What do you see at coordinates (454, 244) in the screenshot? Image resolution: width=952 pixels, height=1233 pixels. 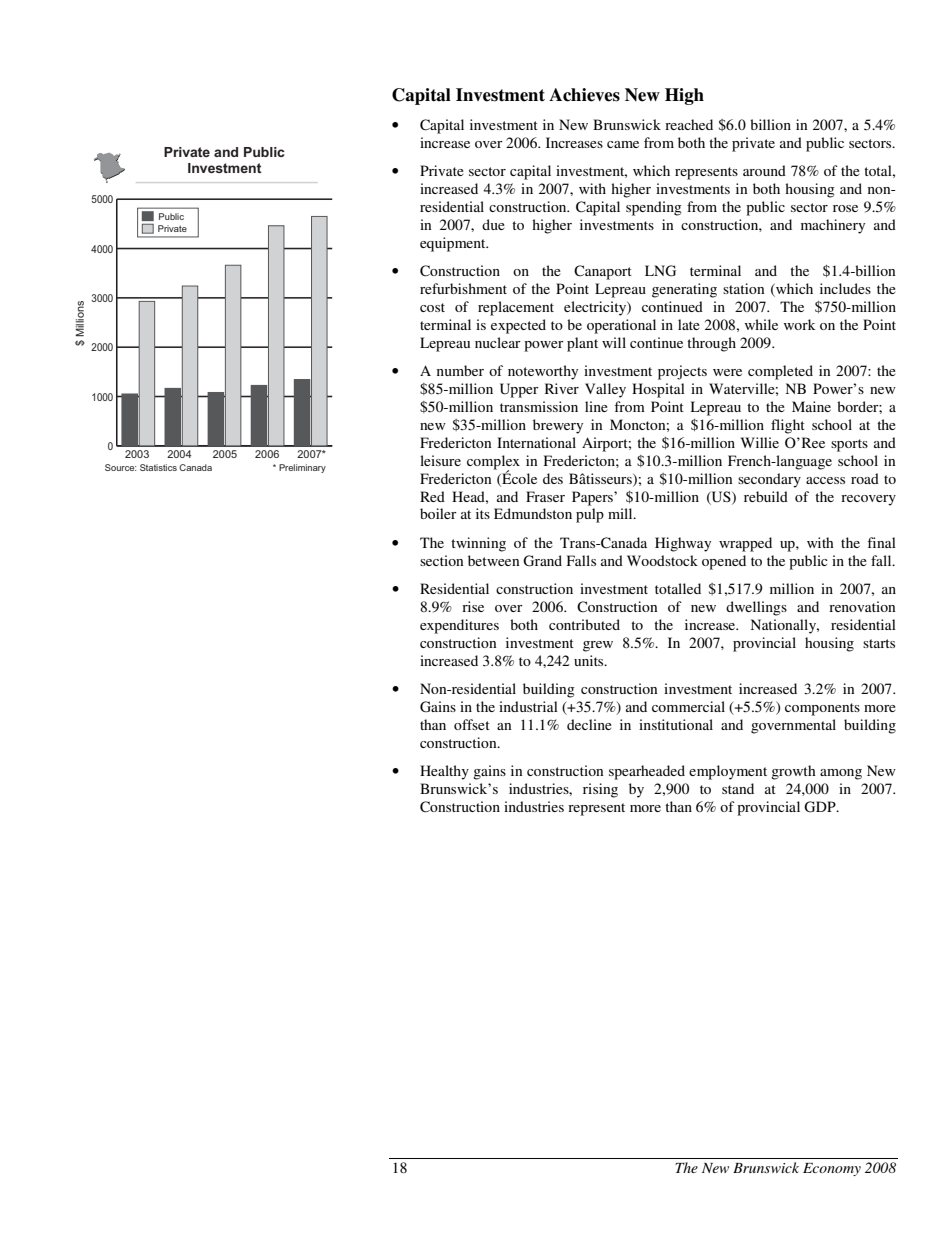 I see `equipment` at bounding box center [454, 244].
